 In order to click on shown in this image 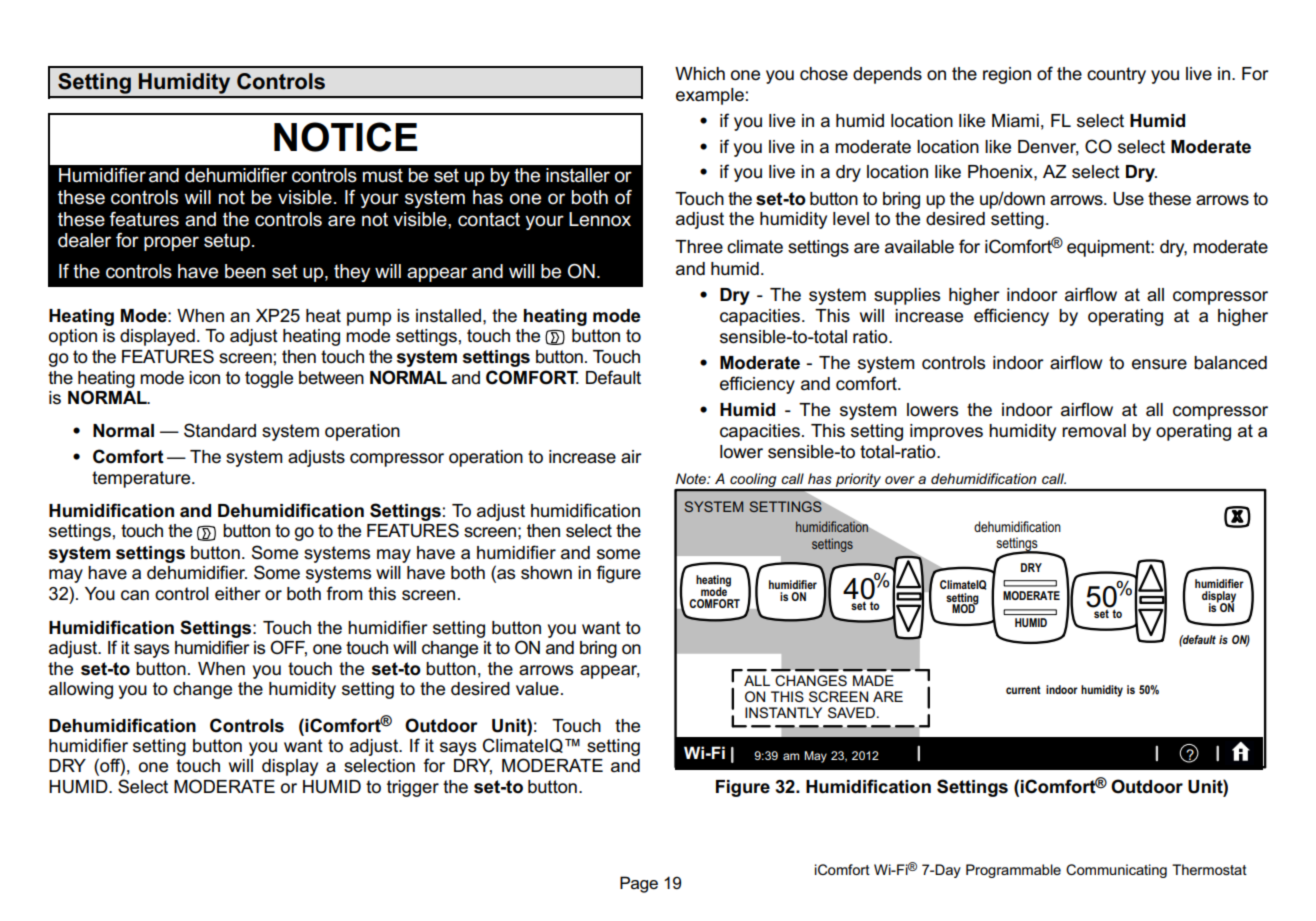, I will do `click(546, 573)`.
